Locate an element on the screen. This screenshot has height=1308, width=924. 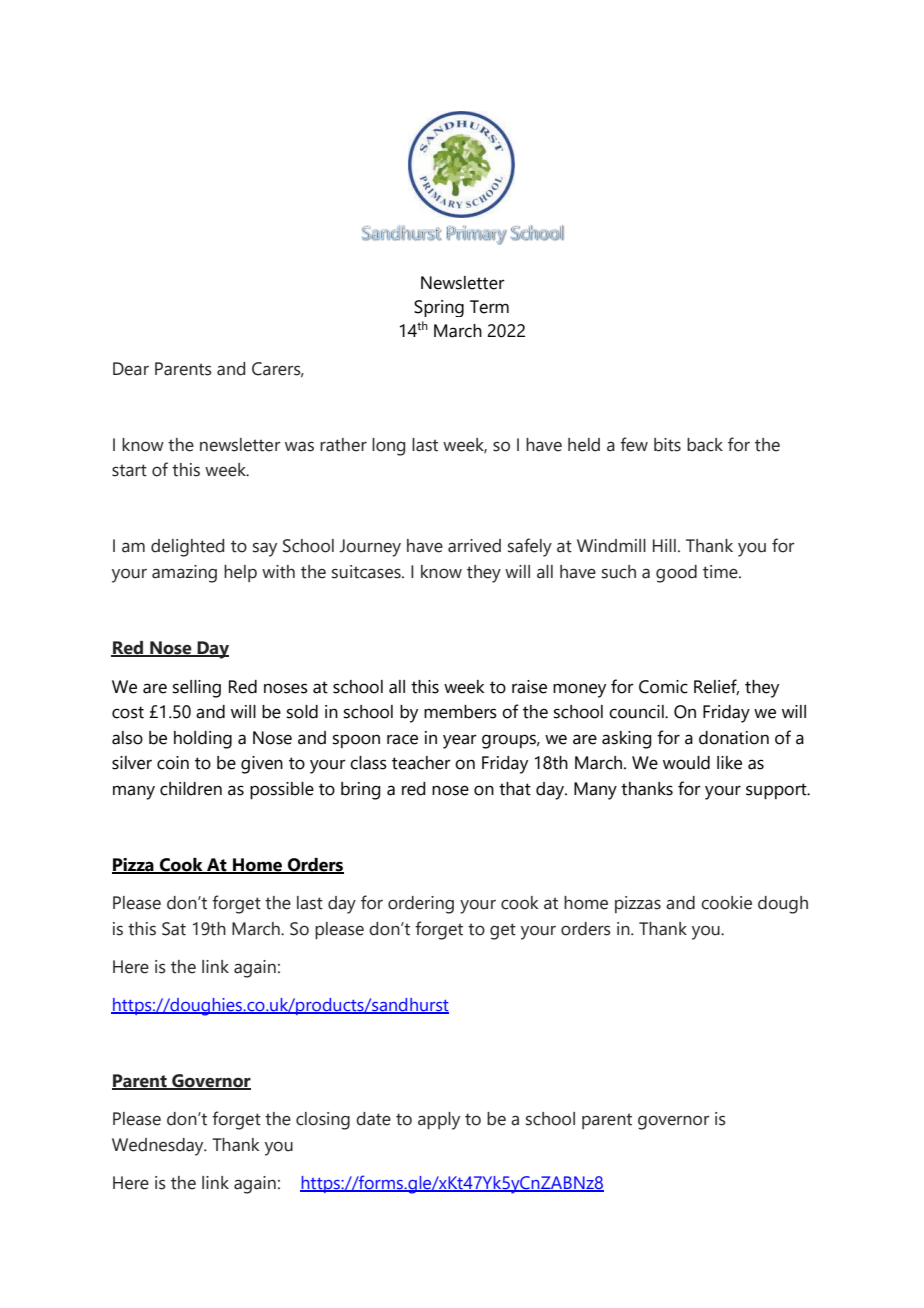
Spring is located at coordinates (439, 308).
